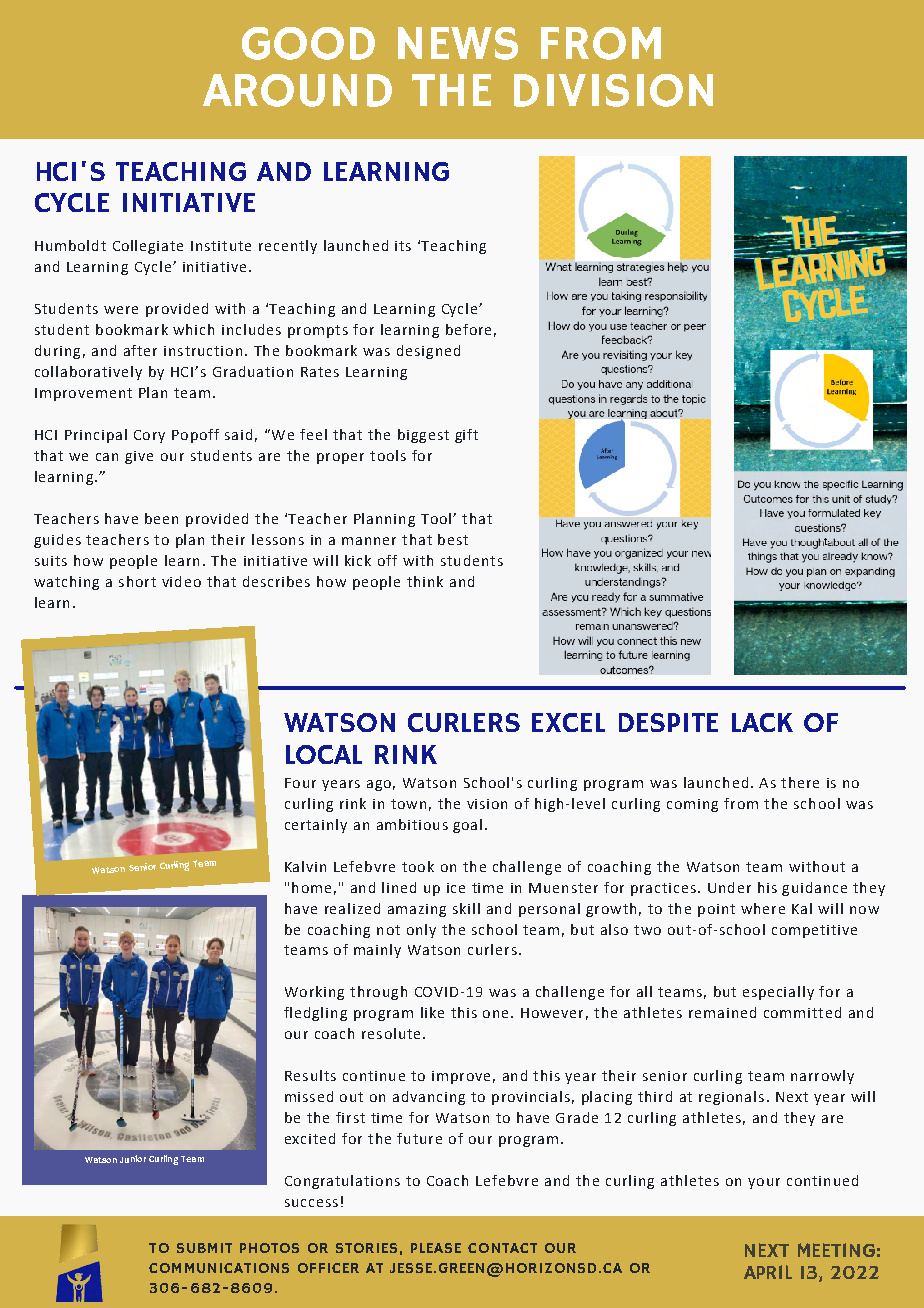 Image resolution: width=924 pixels, height=1308 pixels. I want to click on SUBMIT, so click(204, 1248).
